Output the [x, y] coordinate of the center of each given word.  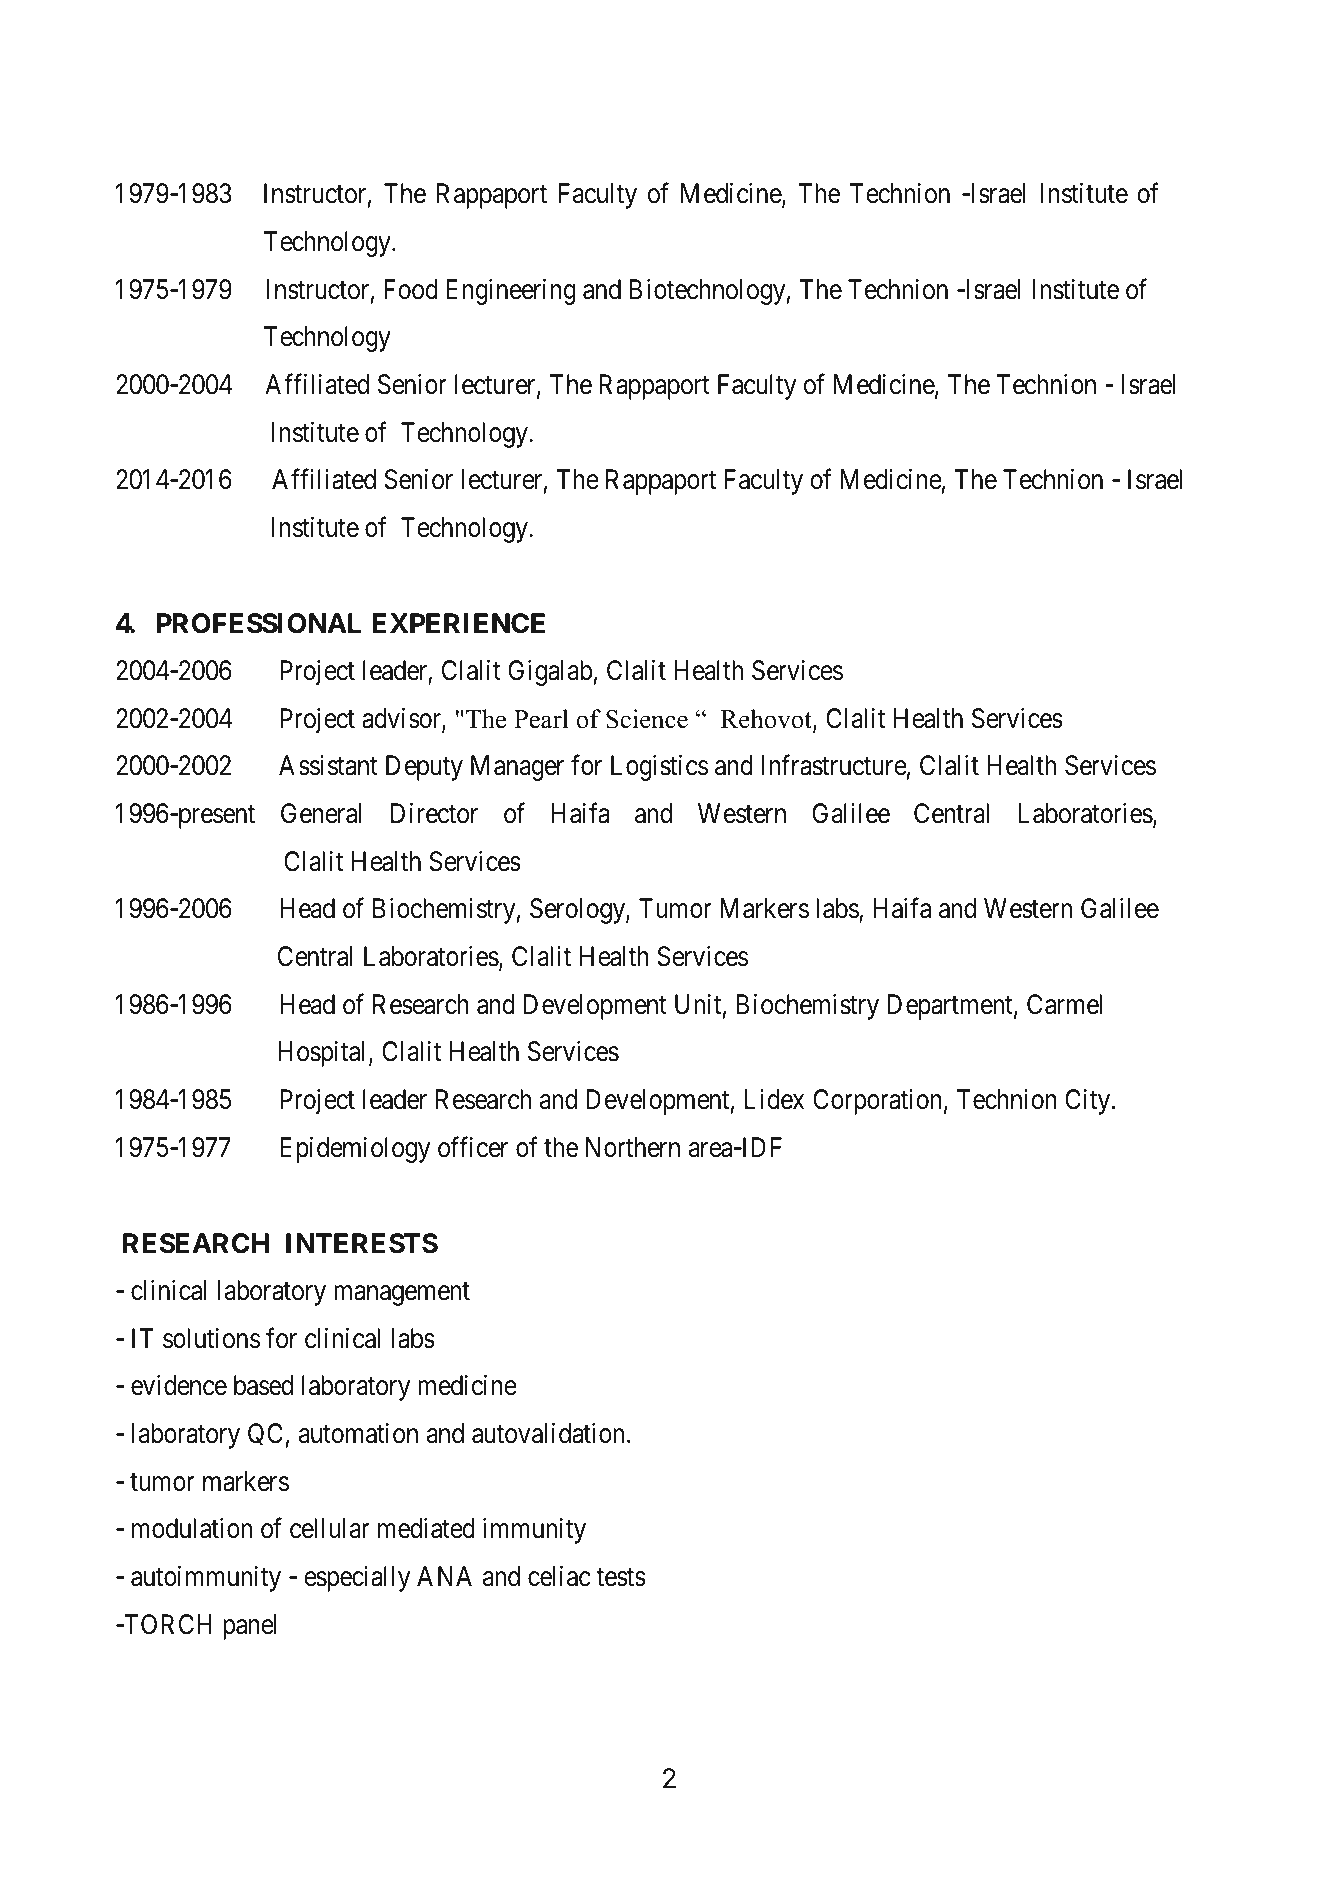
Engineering [511, 292]
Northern [633, 1147]
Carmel [1064, 1004]
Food [411, 289]
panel [250, 1627]
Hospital [324, 1054]
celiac [559, 1576]
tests [621, 1577]
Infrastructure [834, 765]
